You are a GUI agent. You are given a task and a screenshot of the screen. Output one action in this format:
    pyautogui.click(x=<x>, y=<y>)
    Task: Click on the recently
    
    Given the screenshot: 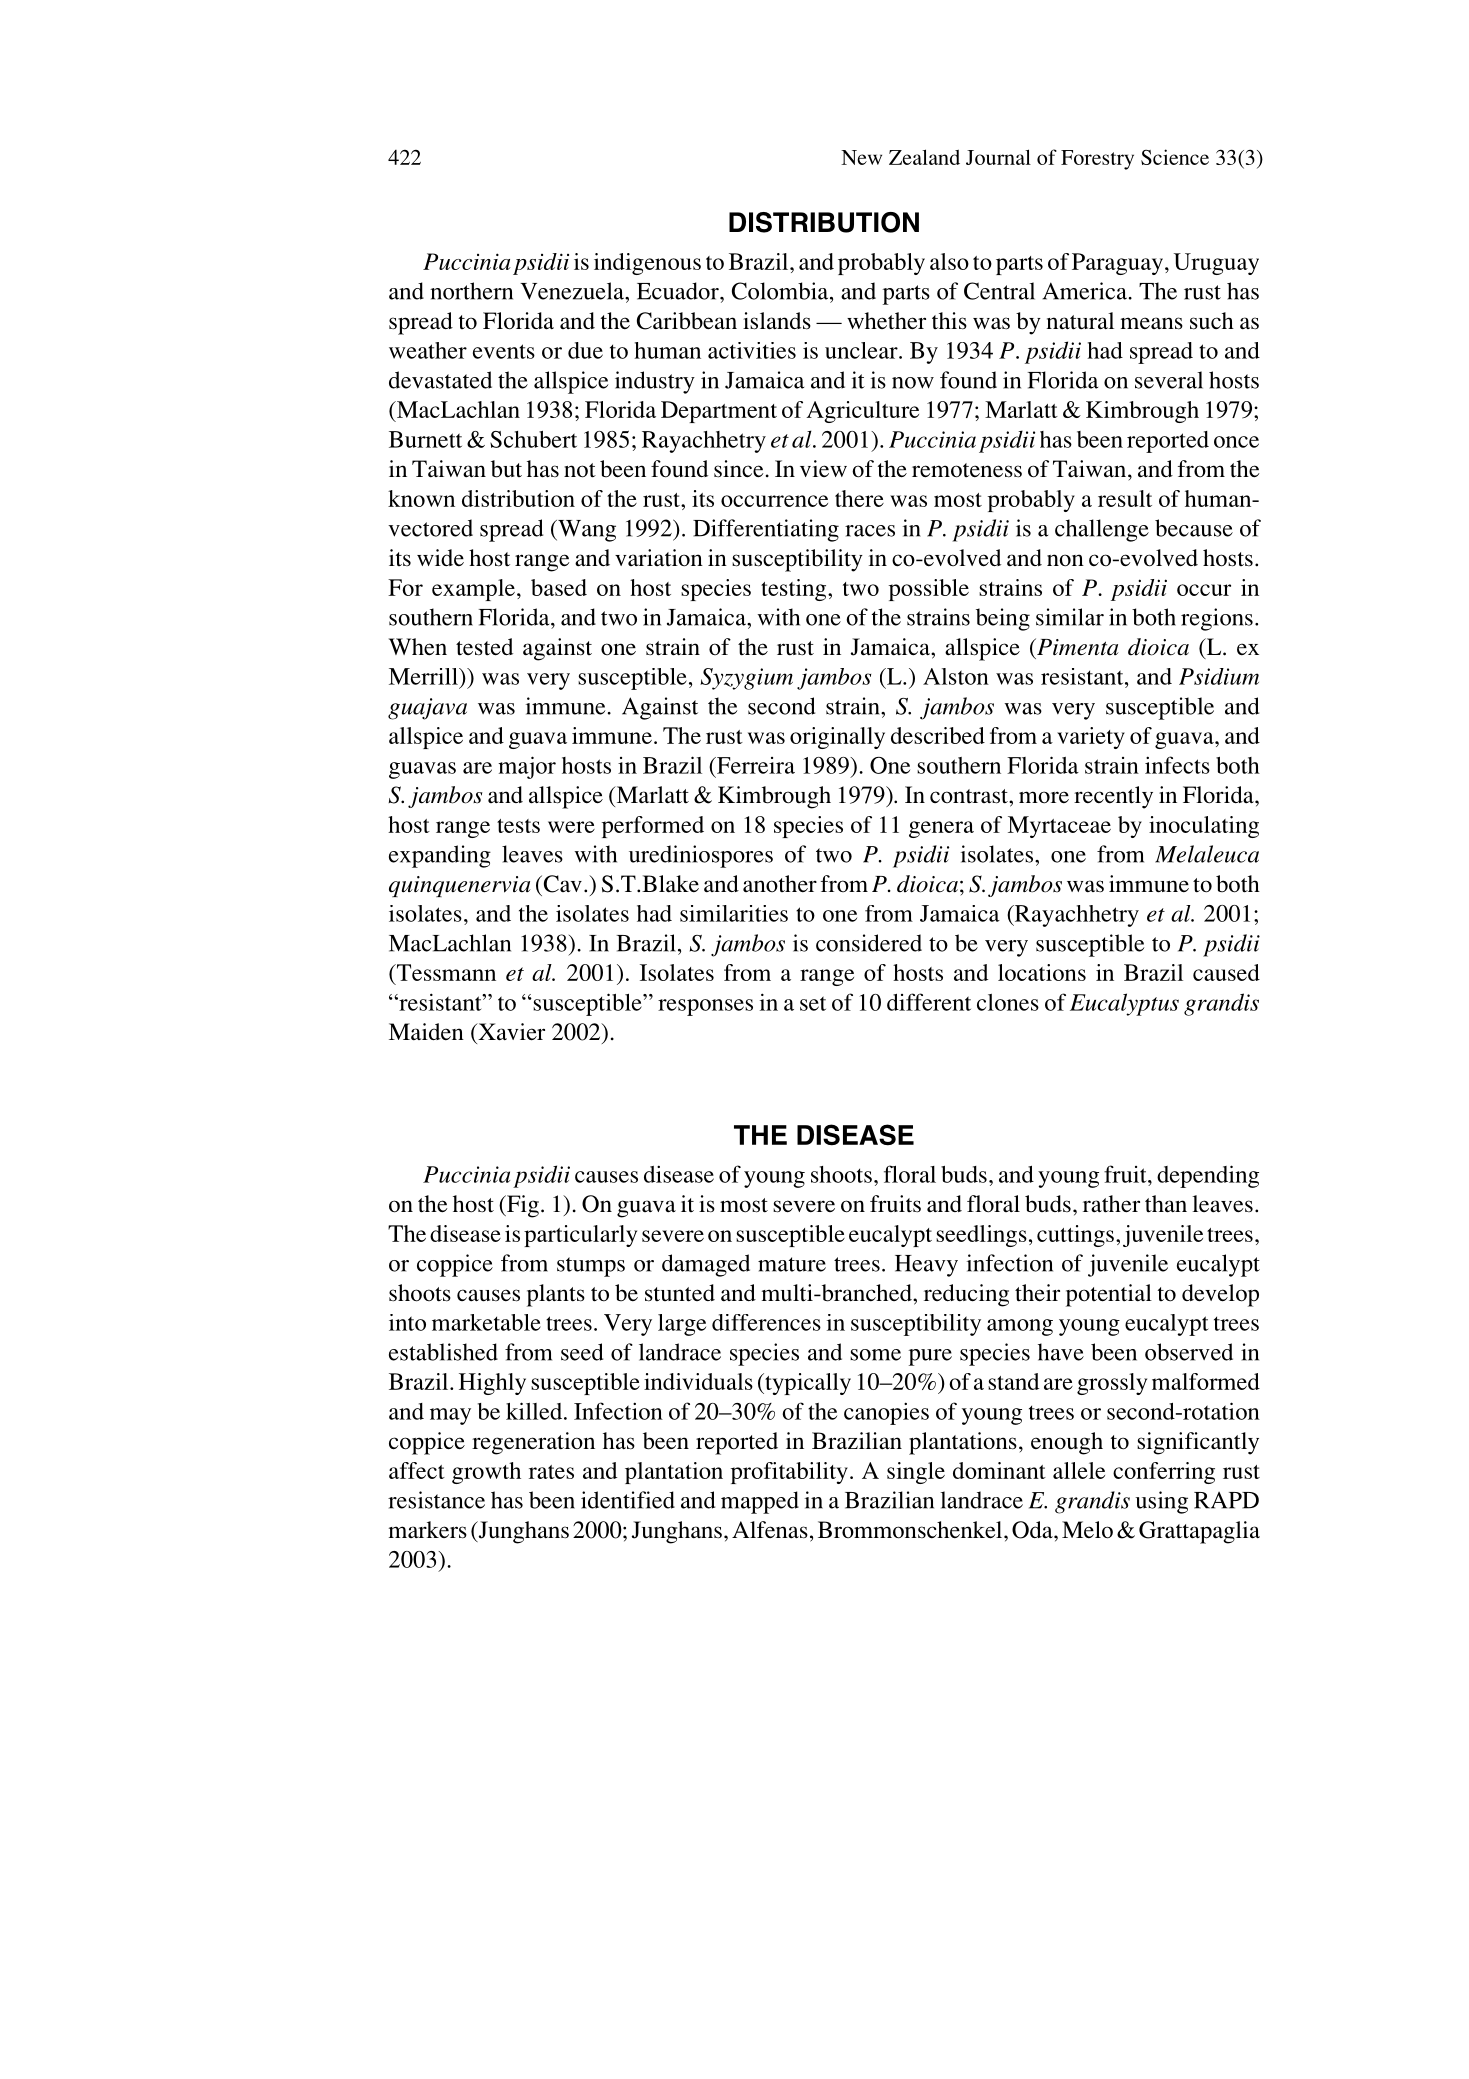 What is the action you would take?
    pyautogui.click(x=1113, y=797)
